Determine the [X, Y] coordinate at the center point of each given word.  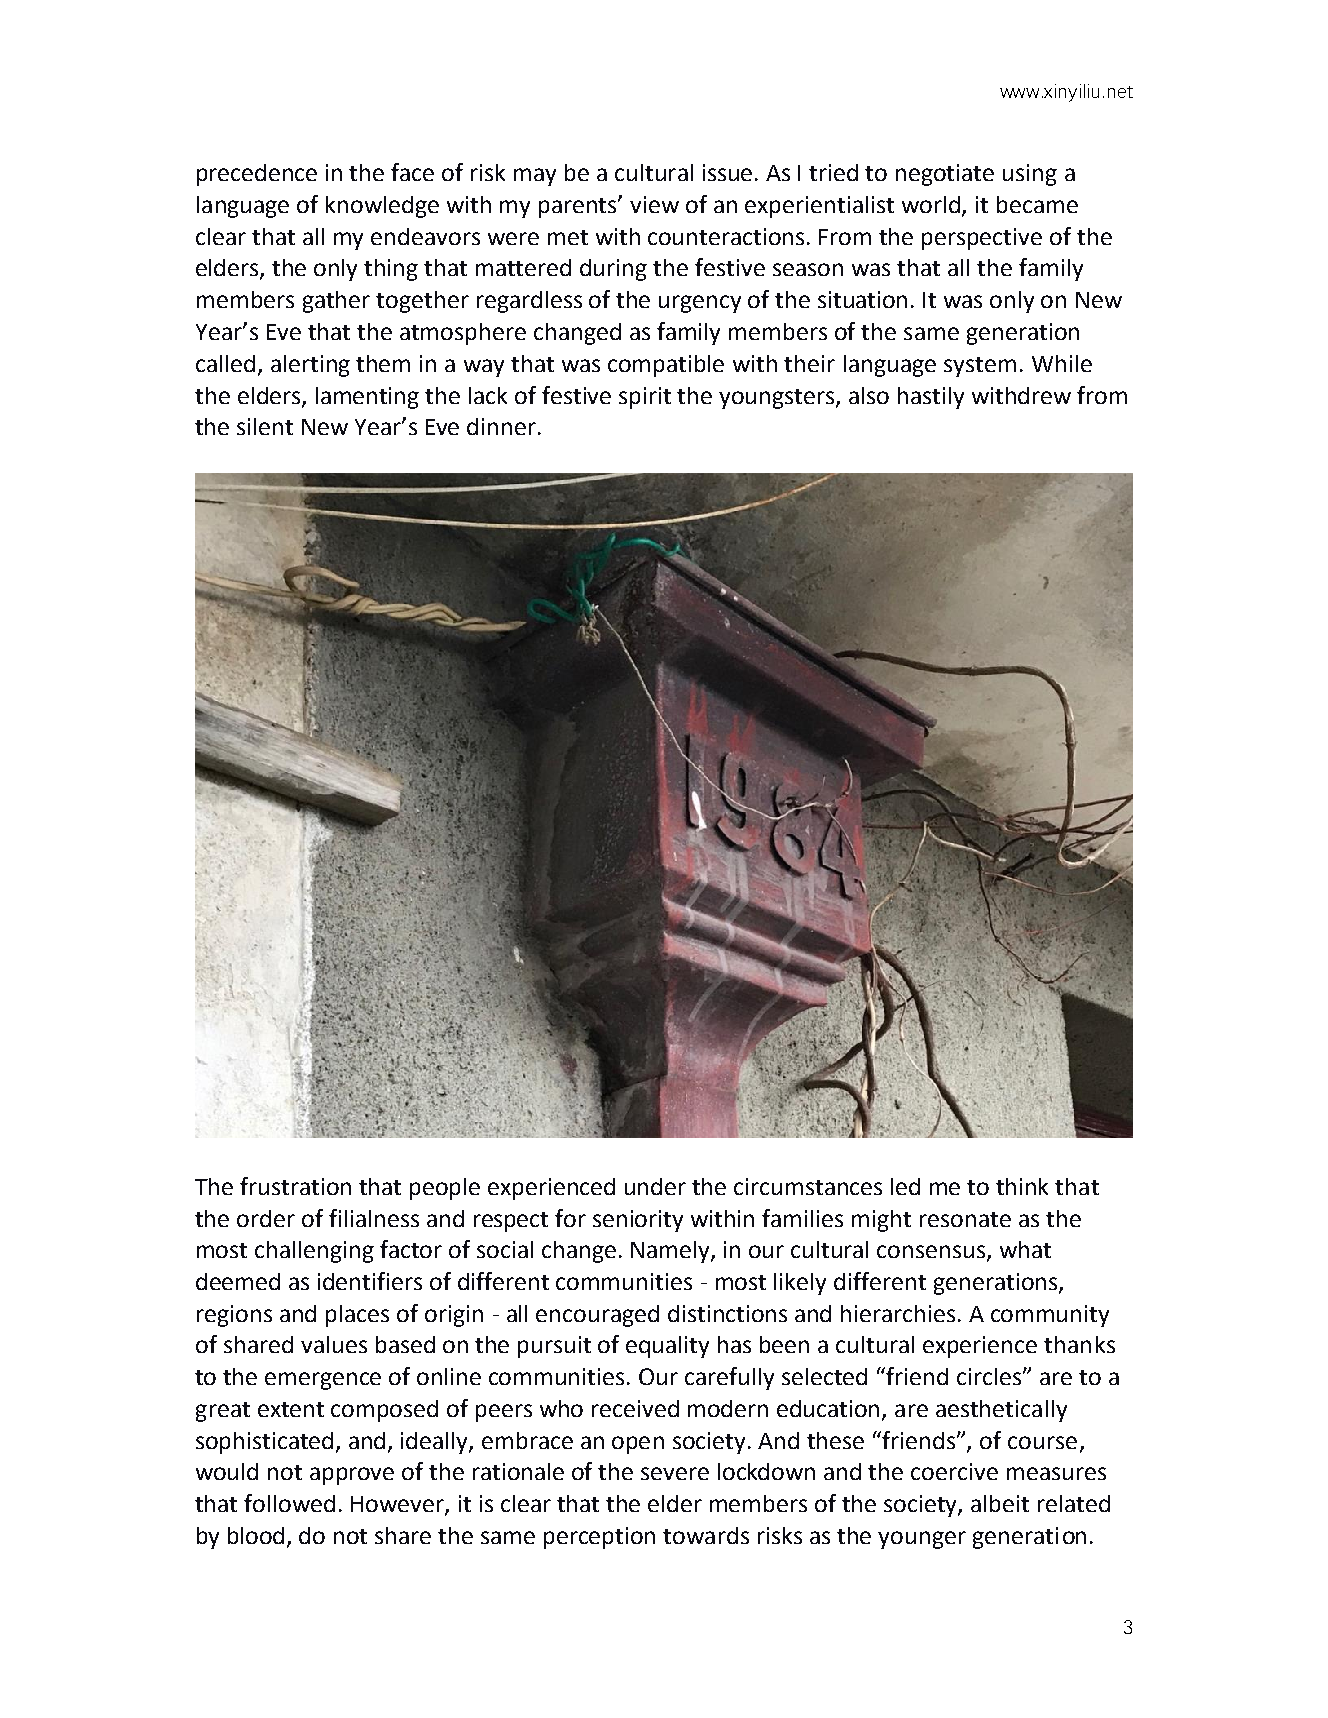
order [266, 1218]
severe [675, 1473]
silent [265, 426]
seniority [638, 1221]
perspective [982, 239]
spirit [645, 398]
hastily [931, 398]
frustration [295, 1186]
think [1022, 1186]
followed [289, 1503]
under [655, 1186]
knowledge [382, 207]
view [654, 204]
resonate [965, 1219]
